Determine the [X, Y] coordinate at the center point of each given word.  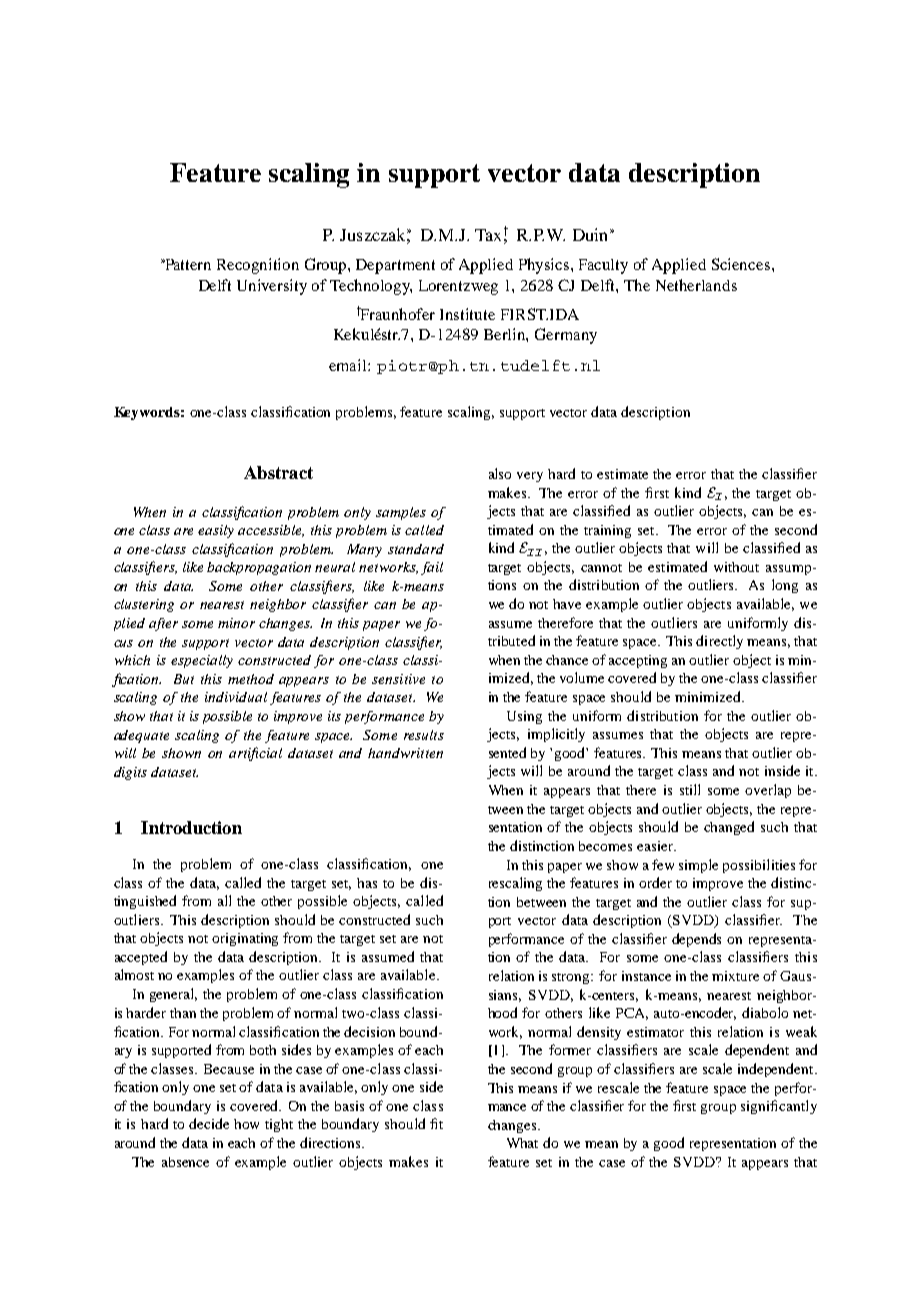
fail [432, 568]
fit [436, 1123]
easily [216, 531]
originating [245, 939]
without [736, 567]
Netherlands [696, 285]
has [367, 883]
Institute [467, 314]
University [272, 287]
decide [209, 1123]
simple [698, 866]
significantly [779, 1107]
